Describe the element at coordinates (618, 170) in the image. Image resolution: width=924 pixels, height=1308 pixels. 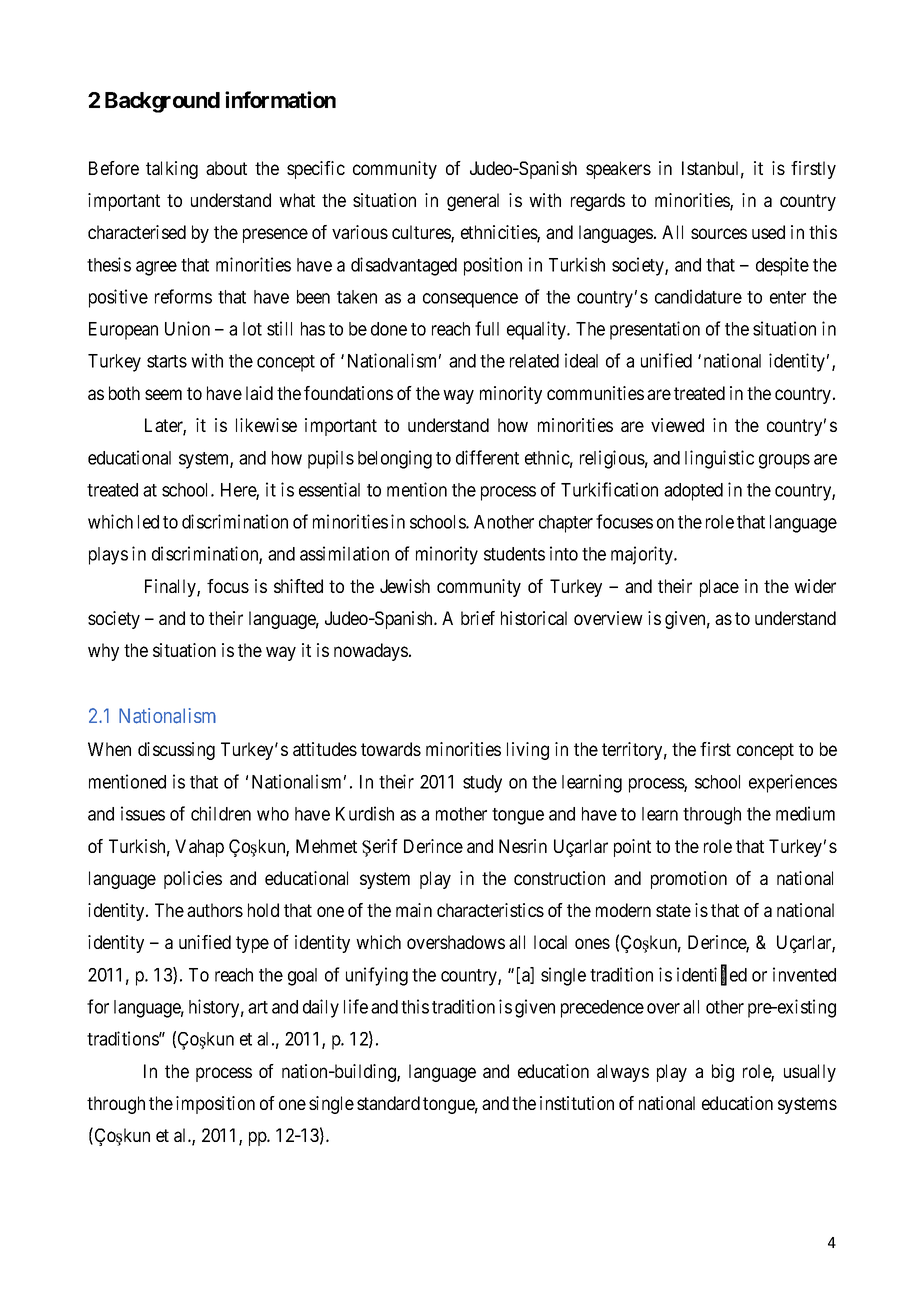
I see `speakers` at that location.
